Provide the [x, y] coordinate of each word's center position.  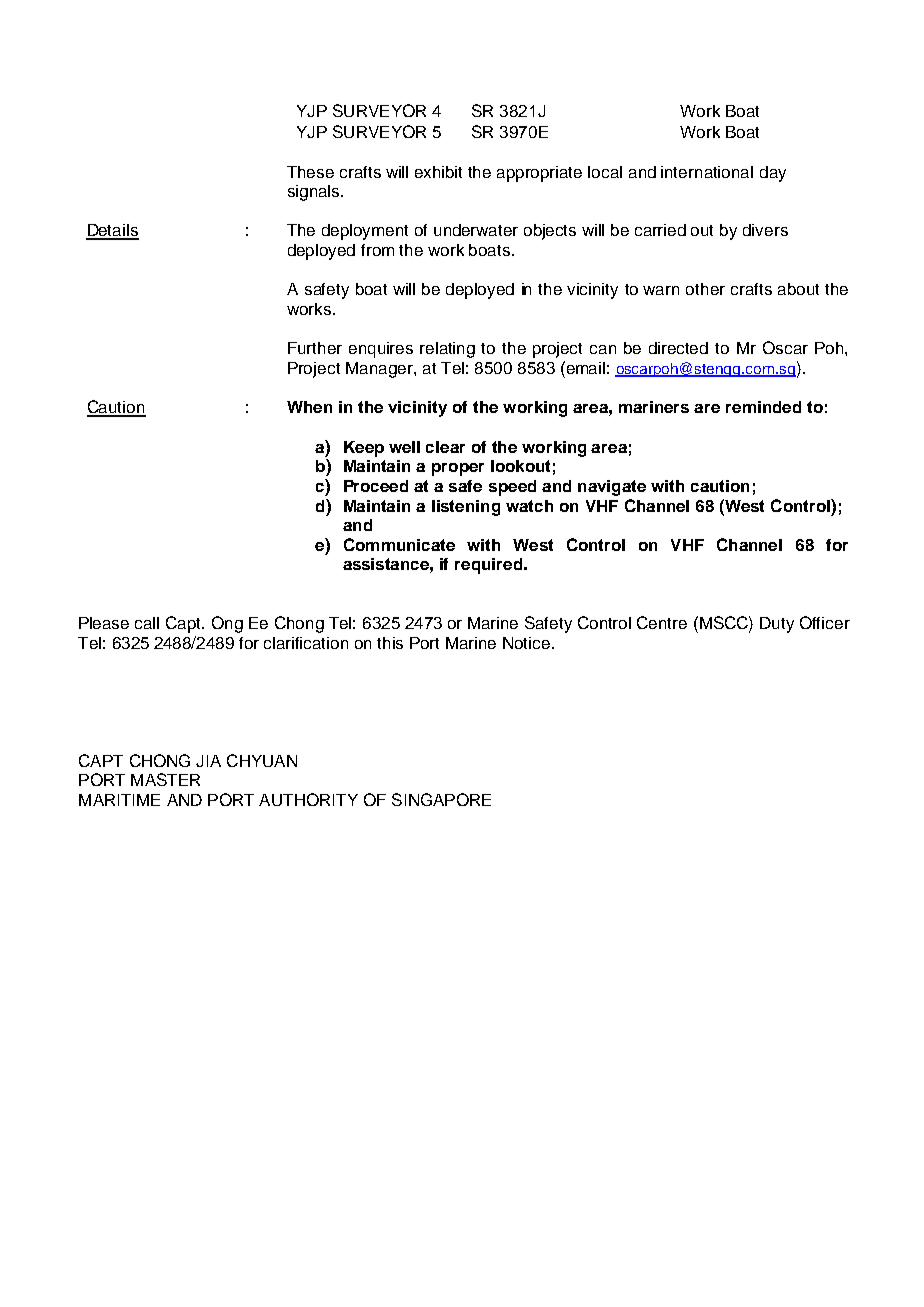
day [773, 174]
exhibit [438, 172]
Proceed [376, 486]
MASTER [165, 779]
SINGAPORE [441, 799]
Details [112, 231]
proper [458, 469]
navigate [612, 488]
